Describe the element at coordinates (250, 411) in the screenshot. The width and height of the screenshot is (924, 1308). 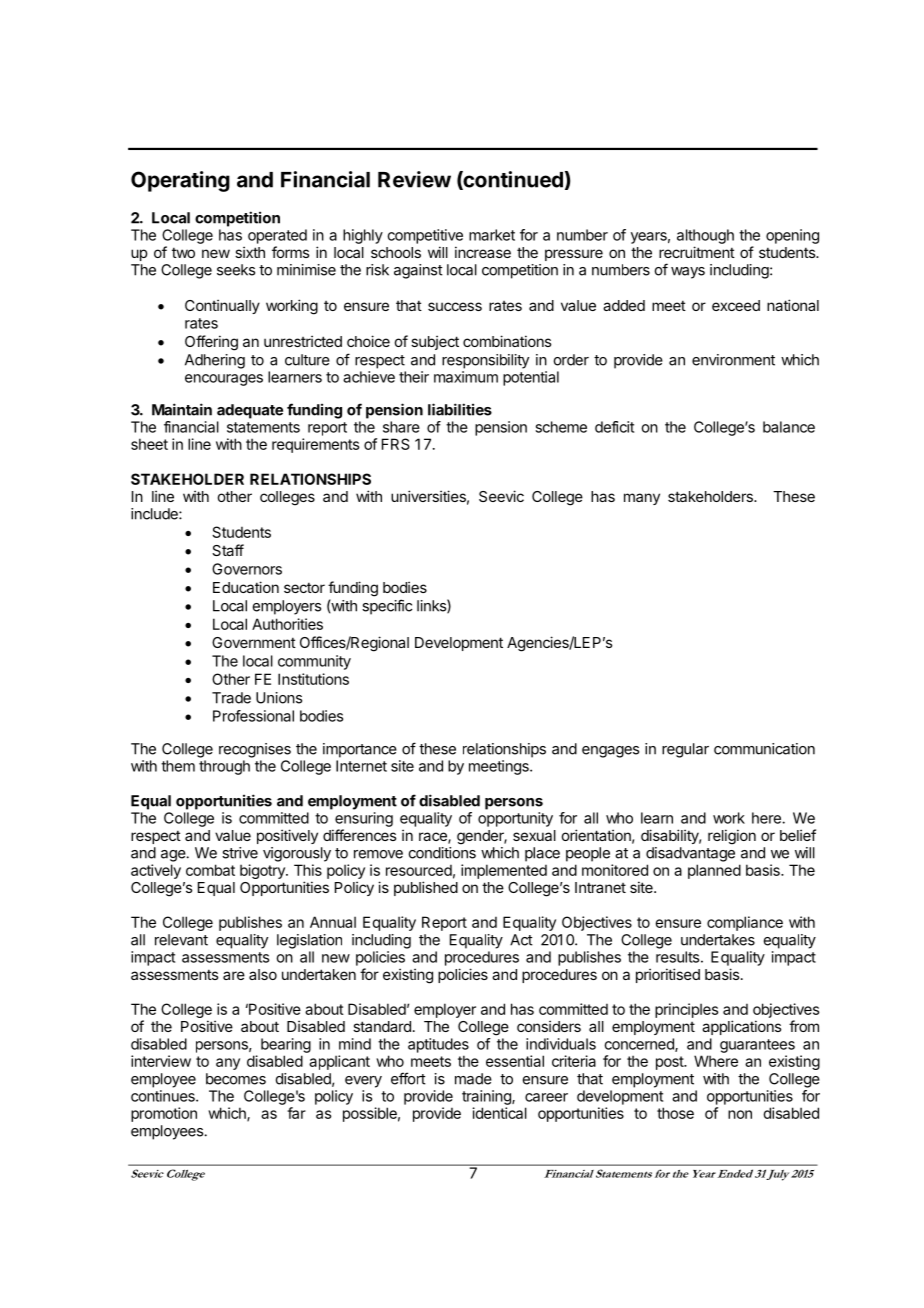
I see `adequate` at that location.
